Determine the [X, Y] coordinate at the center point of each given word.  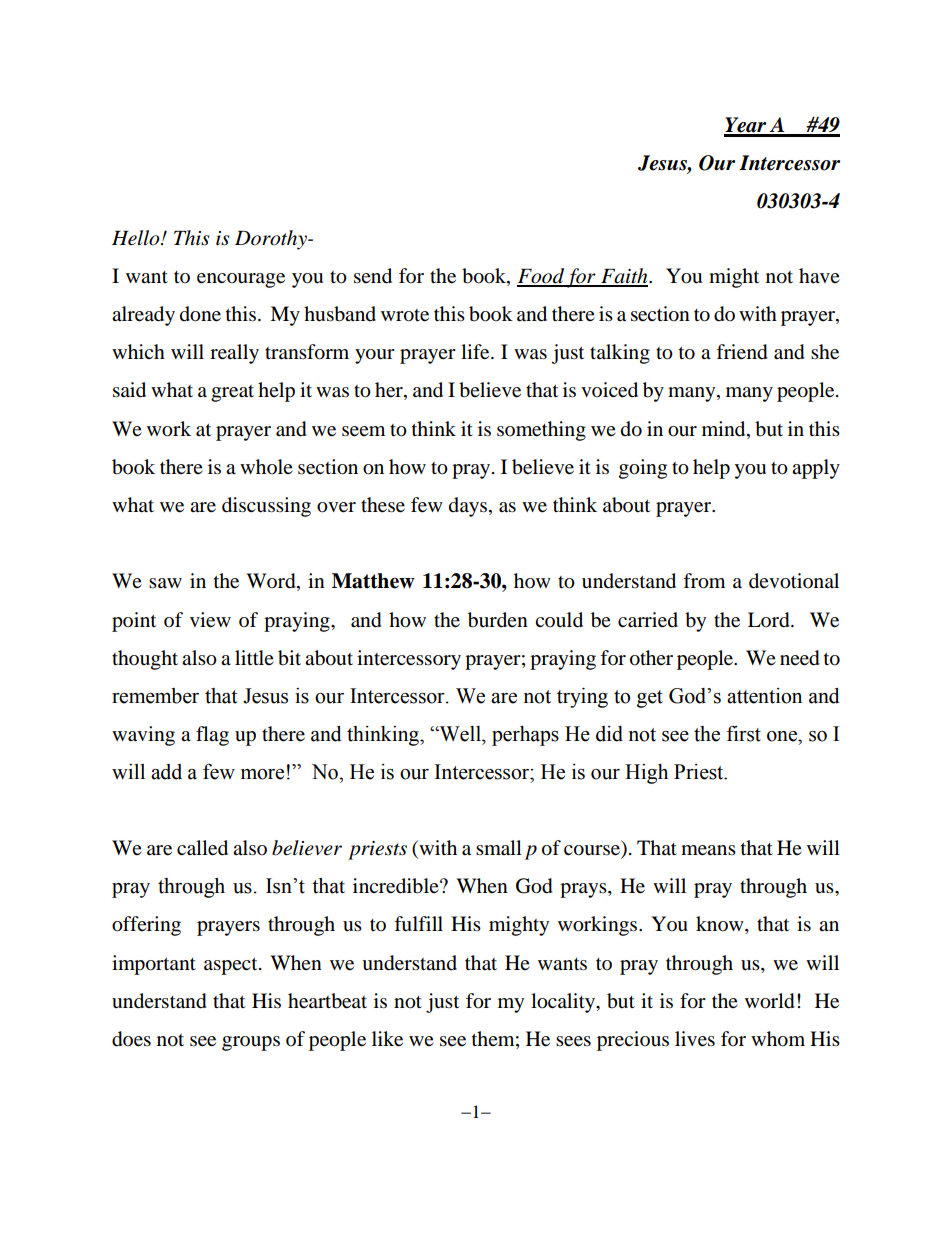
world [770, 1001]
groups [251, 1043]
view [210, 620]
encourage [241, 280]
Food [541, 277]
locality [564, 1003]
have [819, 276]
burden [498, 620]
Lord [770, 620]
